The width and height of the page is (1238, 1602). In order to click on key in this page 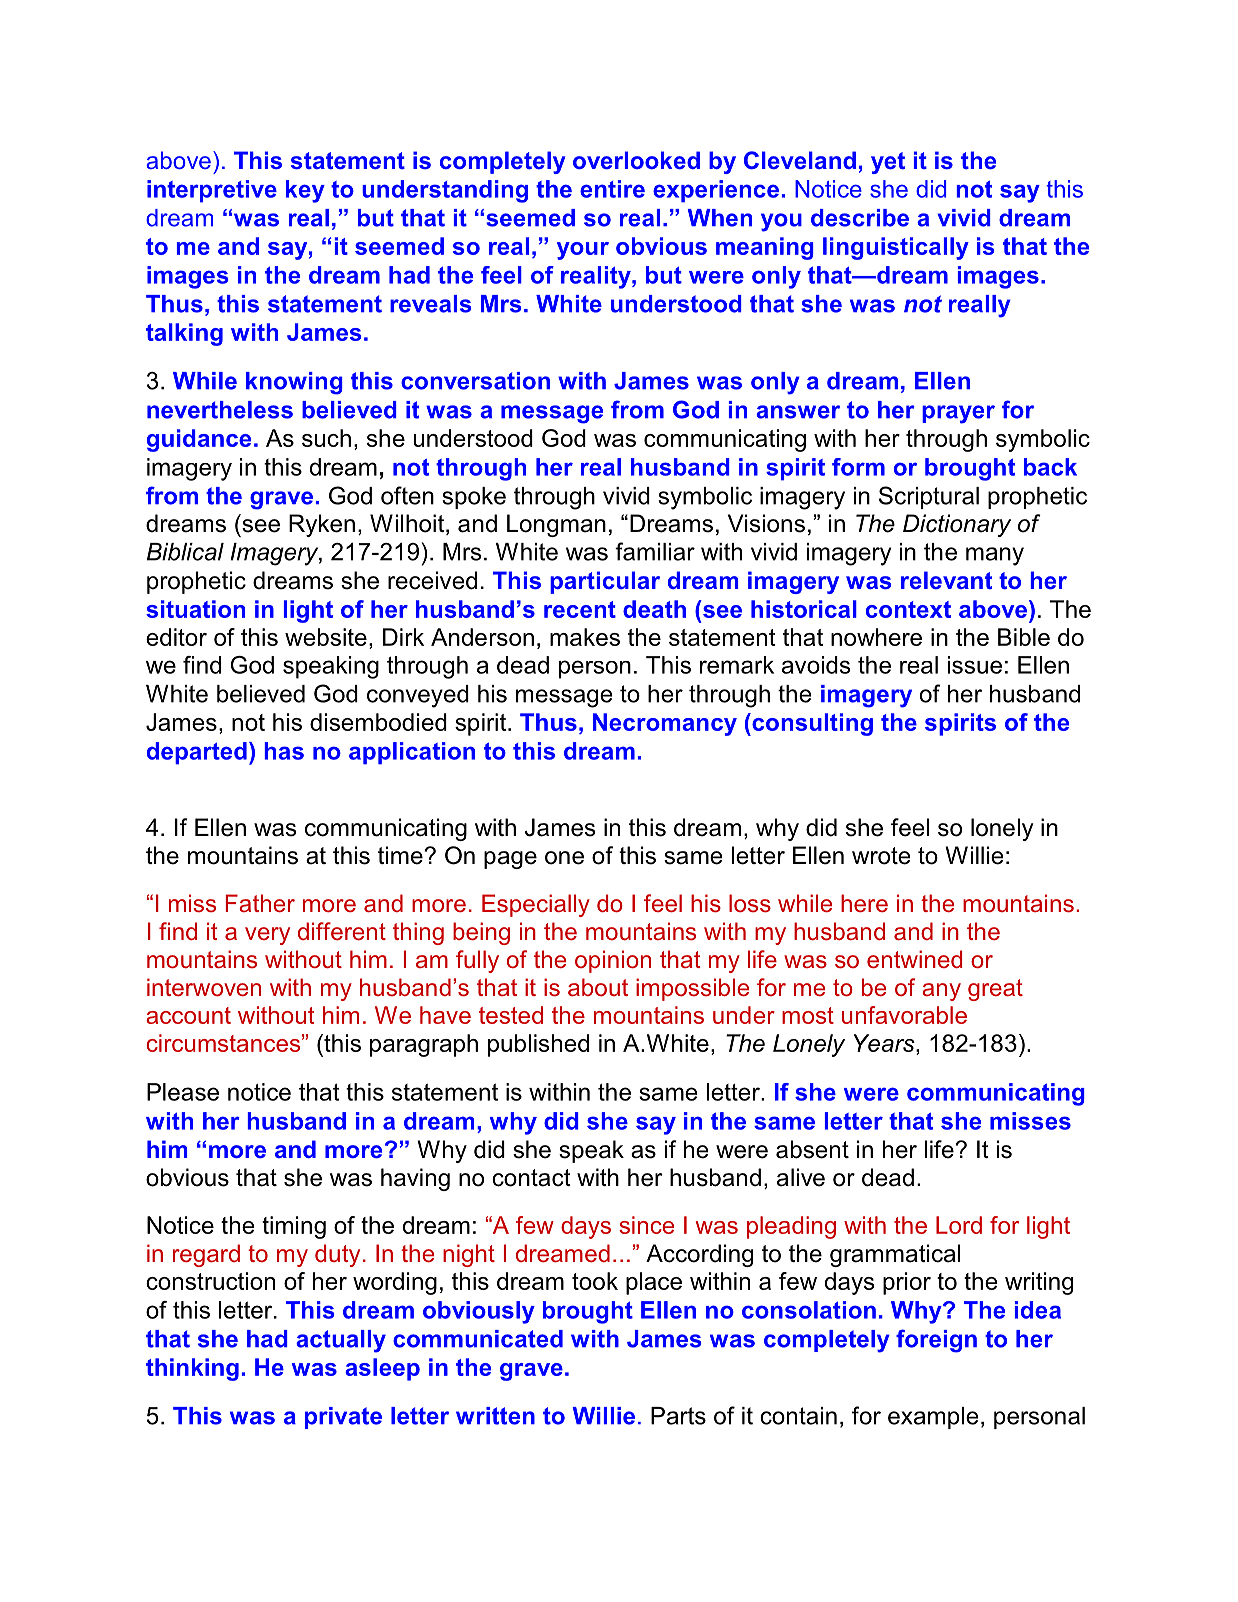, I will do `click(305, 191)`.
